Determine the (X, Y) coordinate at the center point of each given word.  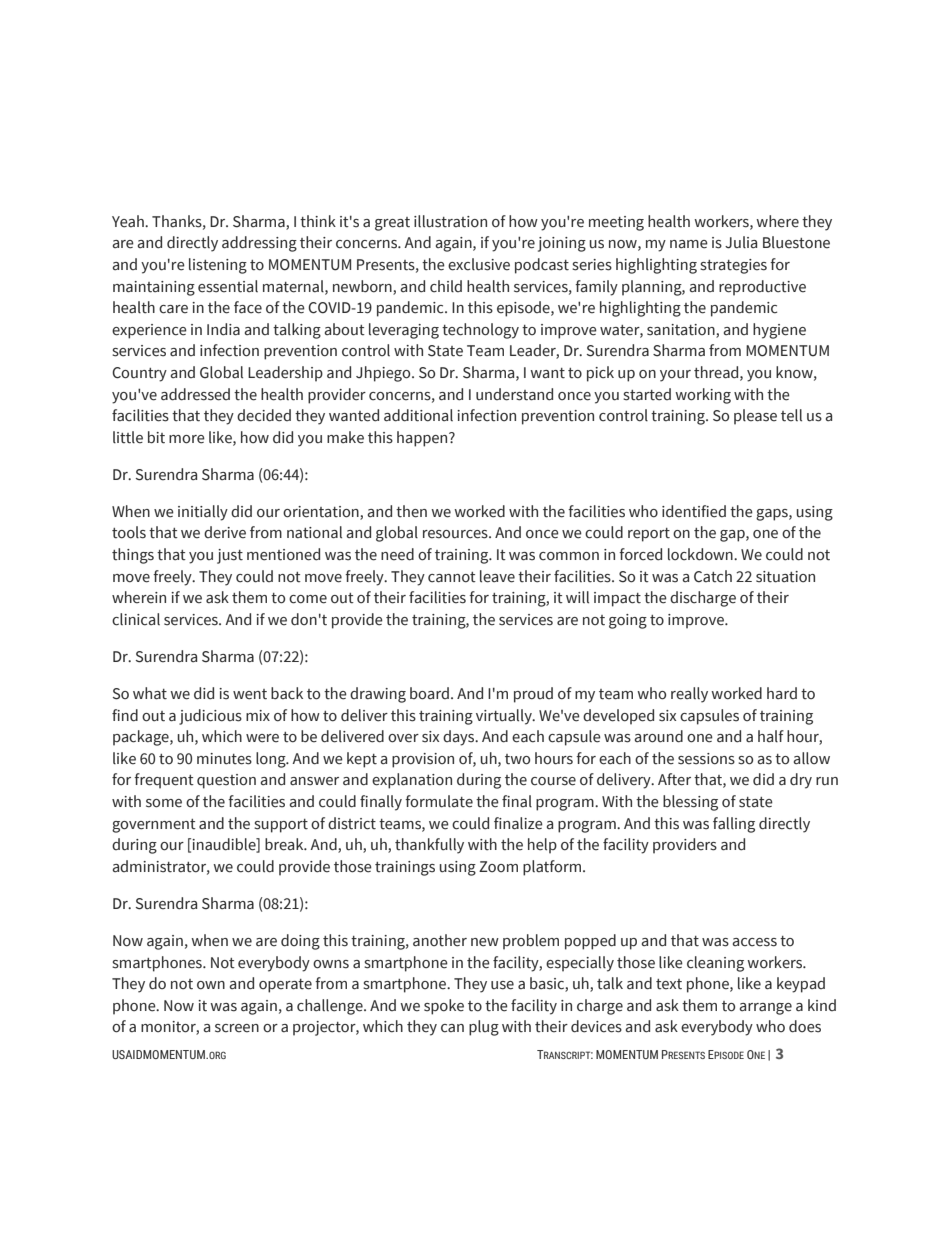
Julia (741, 242)
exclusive (479, 264)
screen (237, 1028)
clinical (136, 619)
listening (218, 266)
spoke (444, 1007)
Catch (713, 576)
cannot (452, 577)
